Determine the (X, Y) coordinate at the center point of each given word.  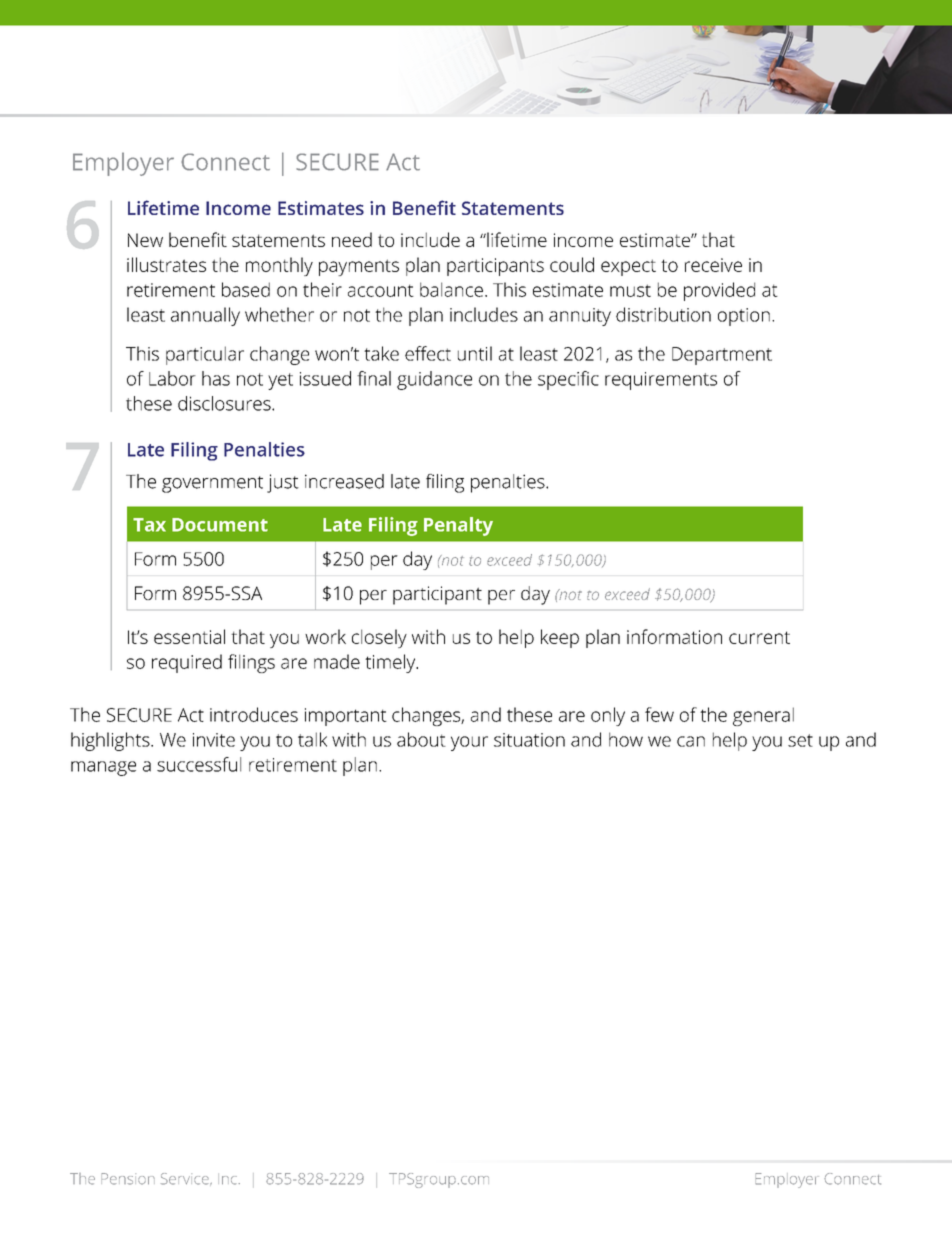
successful (199, 764)
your (469, 743)
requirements (661, 381)
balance (451, 289)
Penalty (458, 526)
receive (713, 265)
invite (214, 740)
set (800, 740)
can (691, 741)
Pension (128, 1179)
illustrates (166, 264)
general (763, 716)
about (421, 739)
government (212, 484)
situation (529, 740)
